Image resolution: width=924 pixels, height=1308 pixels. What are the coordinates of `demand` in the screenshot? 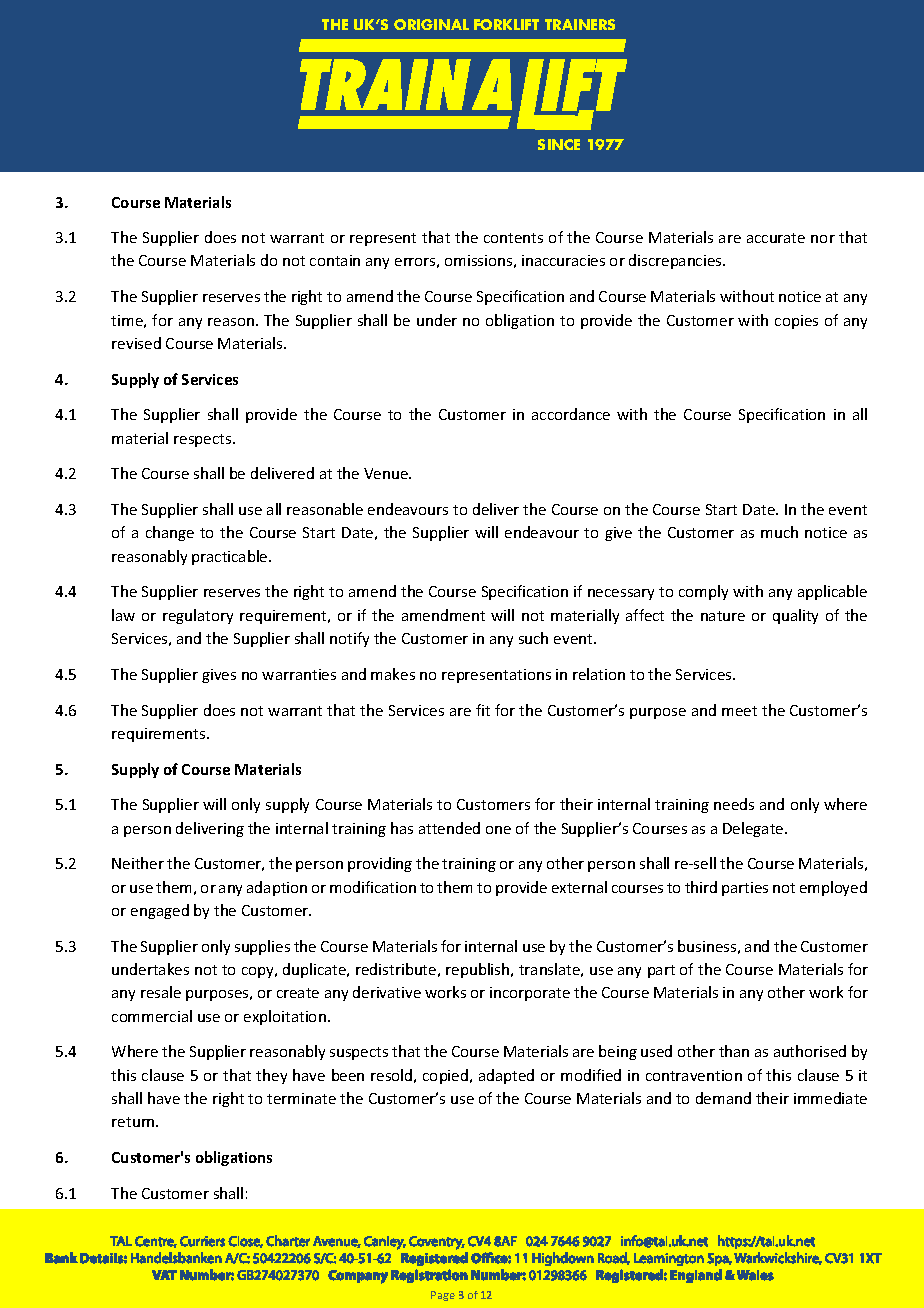 It's located at (723, 1098).
